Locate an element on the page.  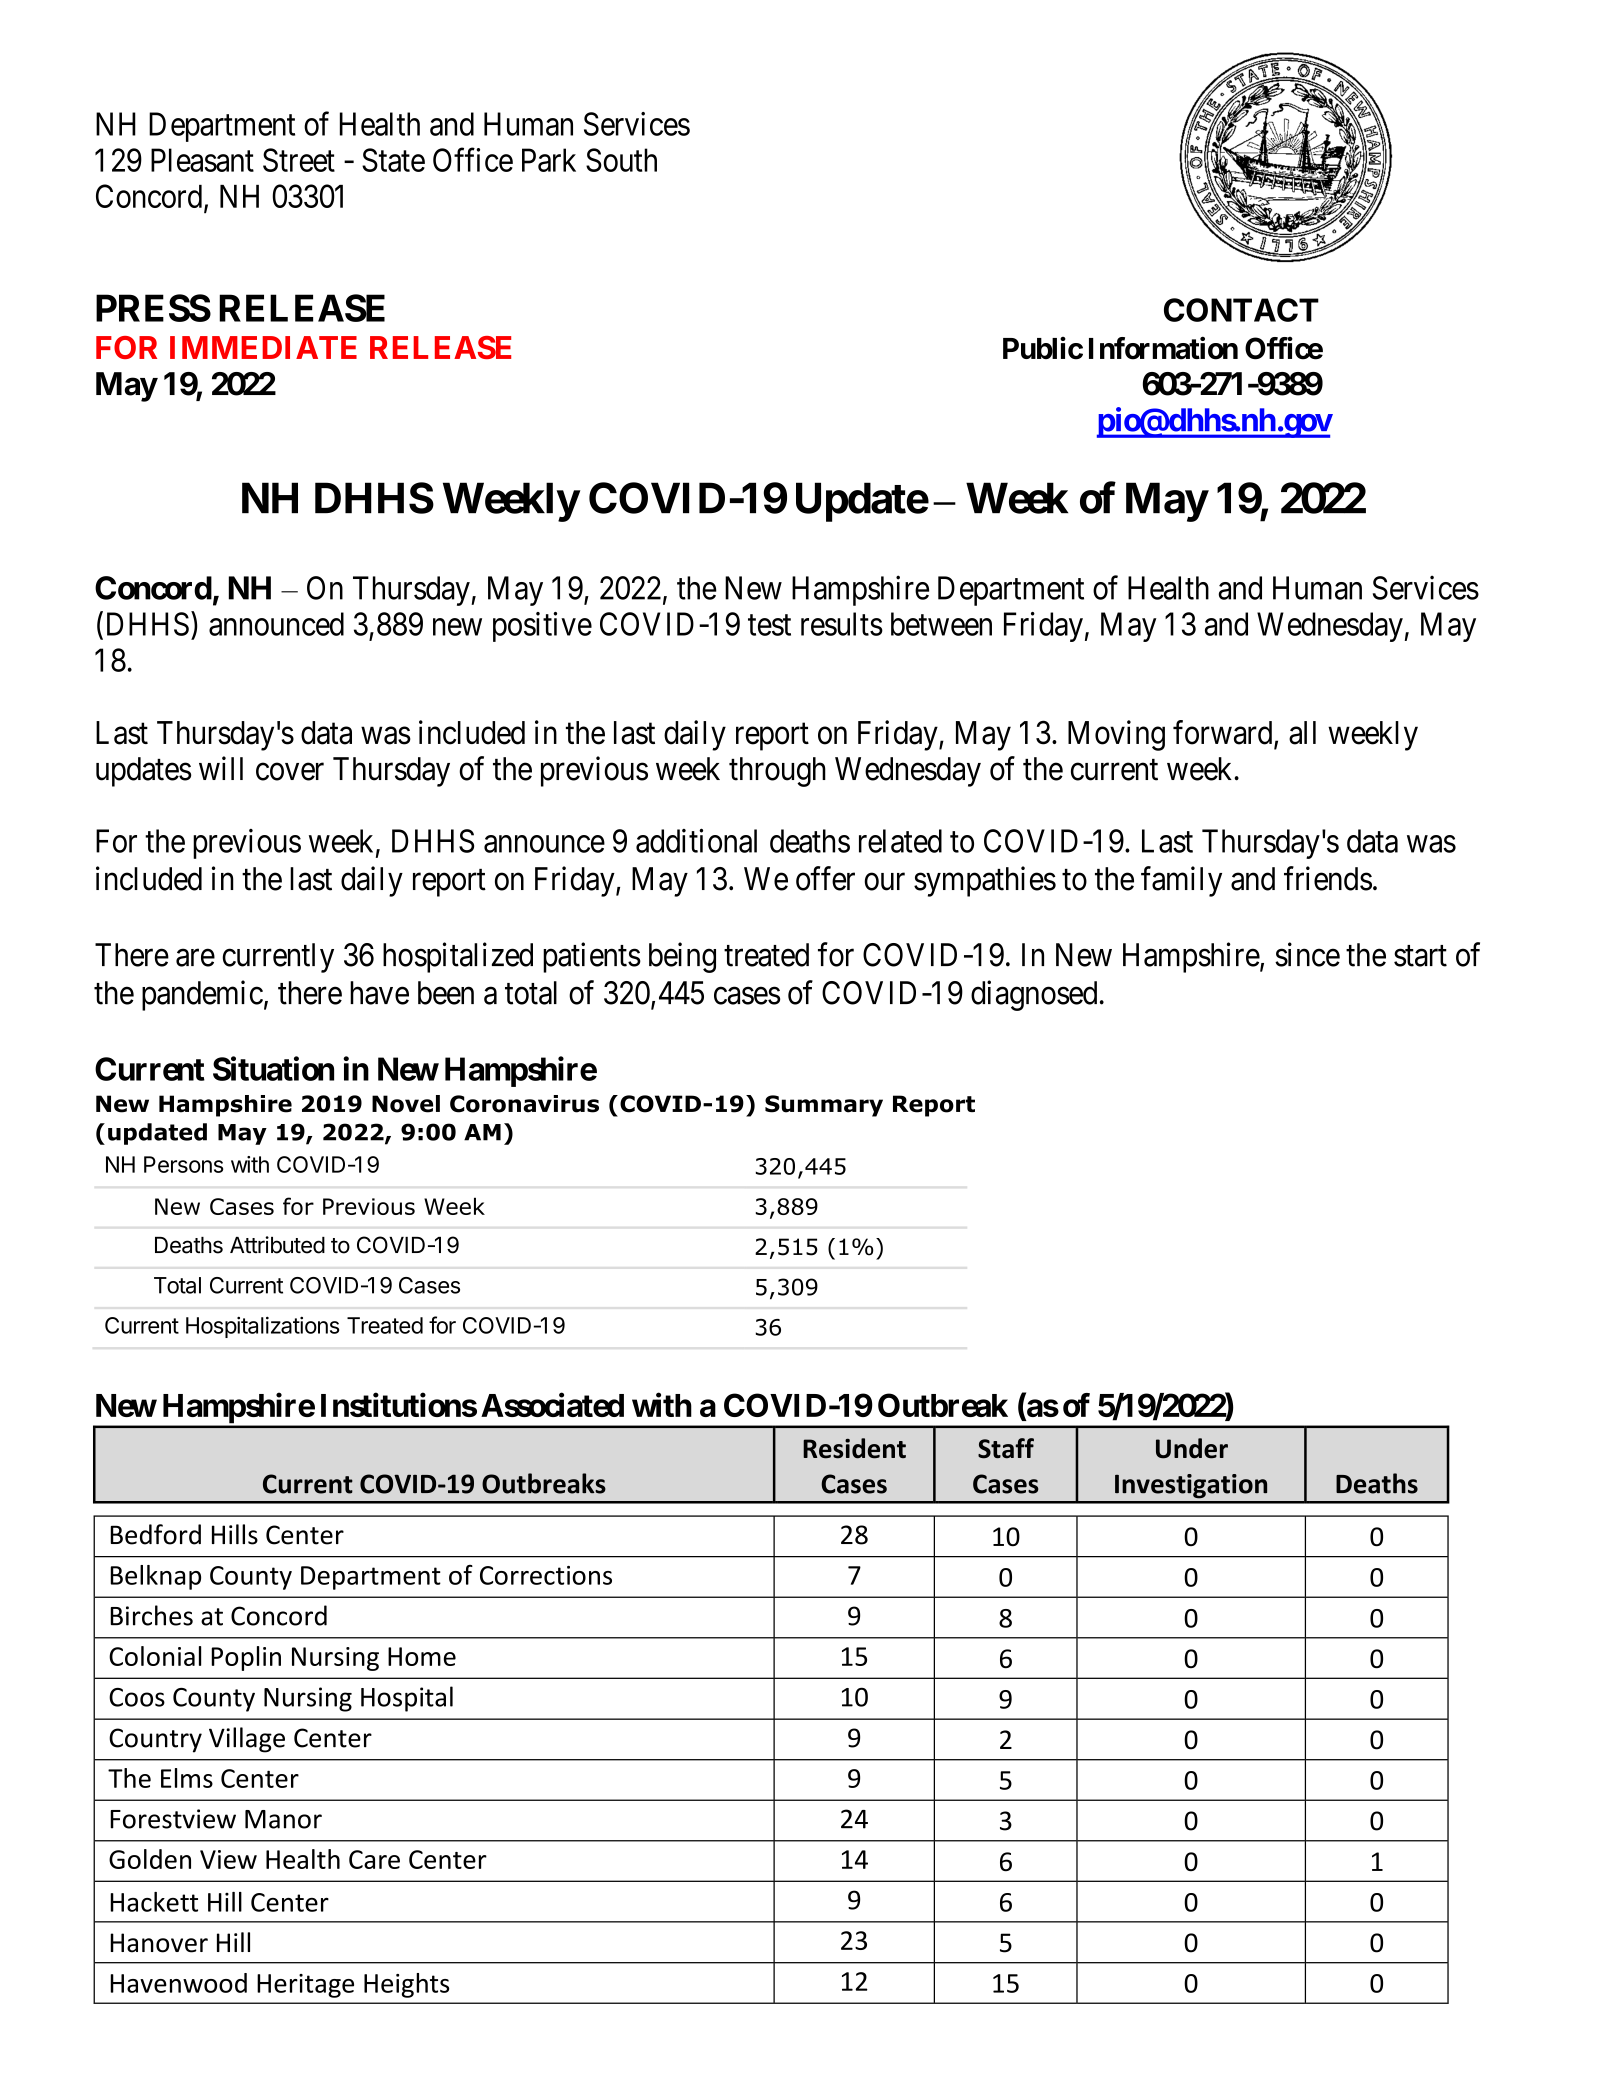
offer is located at coordinates (825, 878).
